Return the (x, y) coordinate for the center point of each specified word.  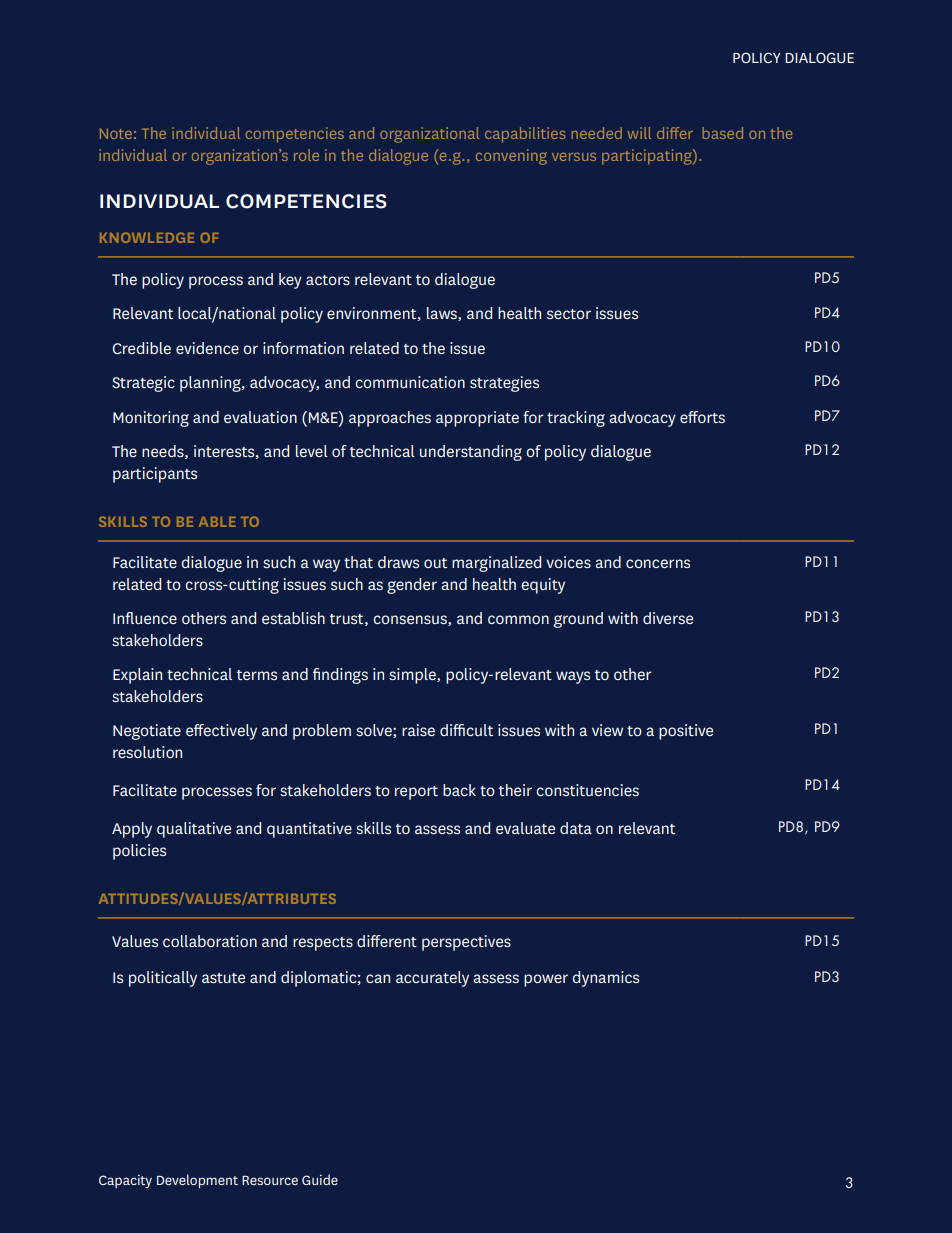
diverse (668, 618)
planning (211, 384)
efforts (702, 417)
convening (511, 157)
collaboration (210, 941)
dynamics (605, 979)
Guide (320, 1179)
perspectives (466, 943)
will (639, 133)
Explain (137, 676)
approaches (390, 419)
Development (197, 1181)
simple (413, 676)
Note (116, 133)
